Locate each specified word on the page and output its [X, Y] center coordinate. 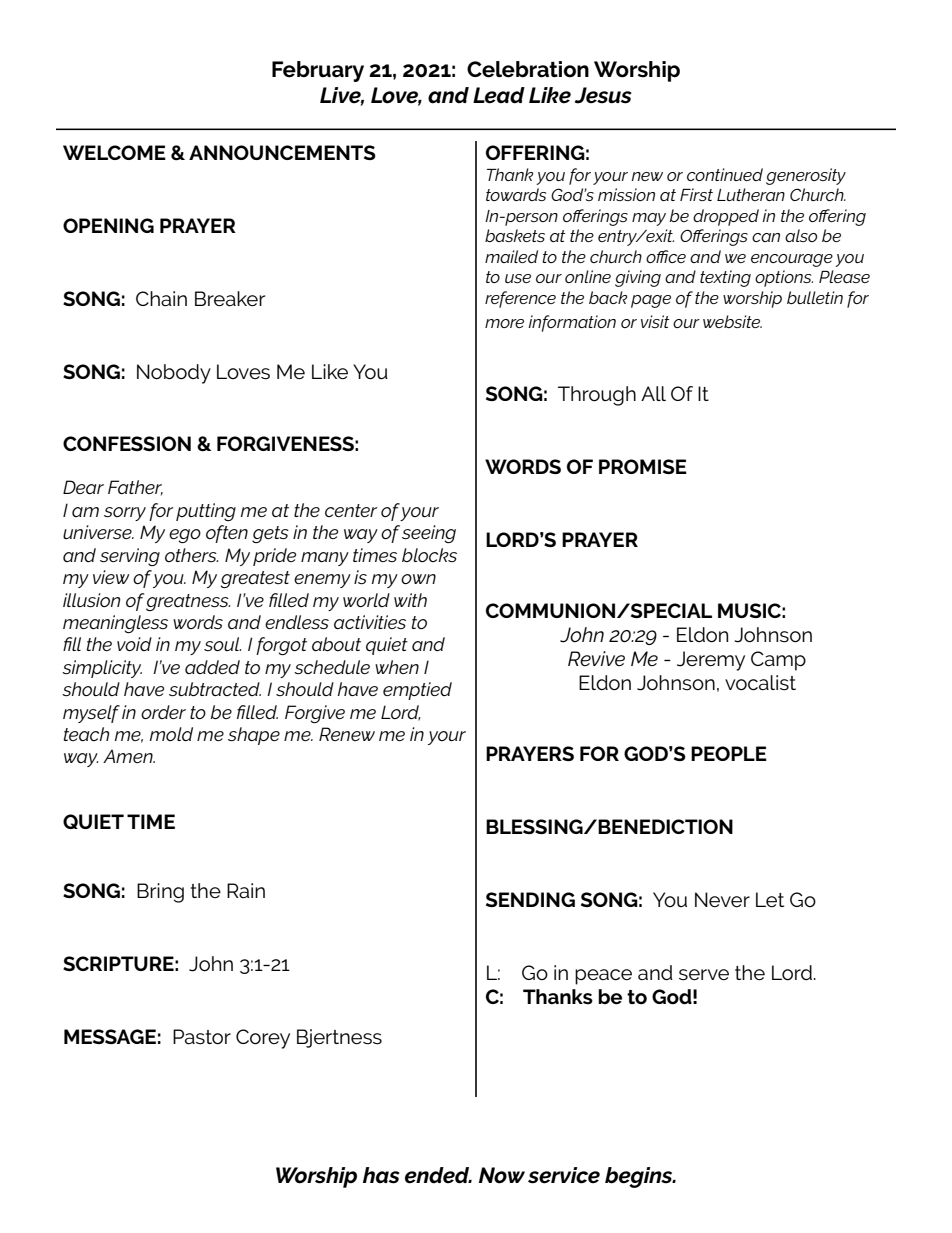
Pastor [202, 1037]
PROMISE [643, 466]
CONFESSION [127, 443]
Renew [347, 734]
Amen [129, 756]
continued [725, 174]
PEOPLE [729, 753]
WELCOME [114, 152]
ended [438, 1175]
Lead [499, 95]
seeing [429, 534]
